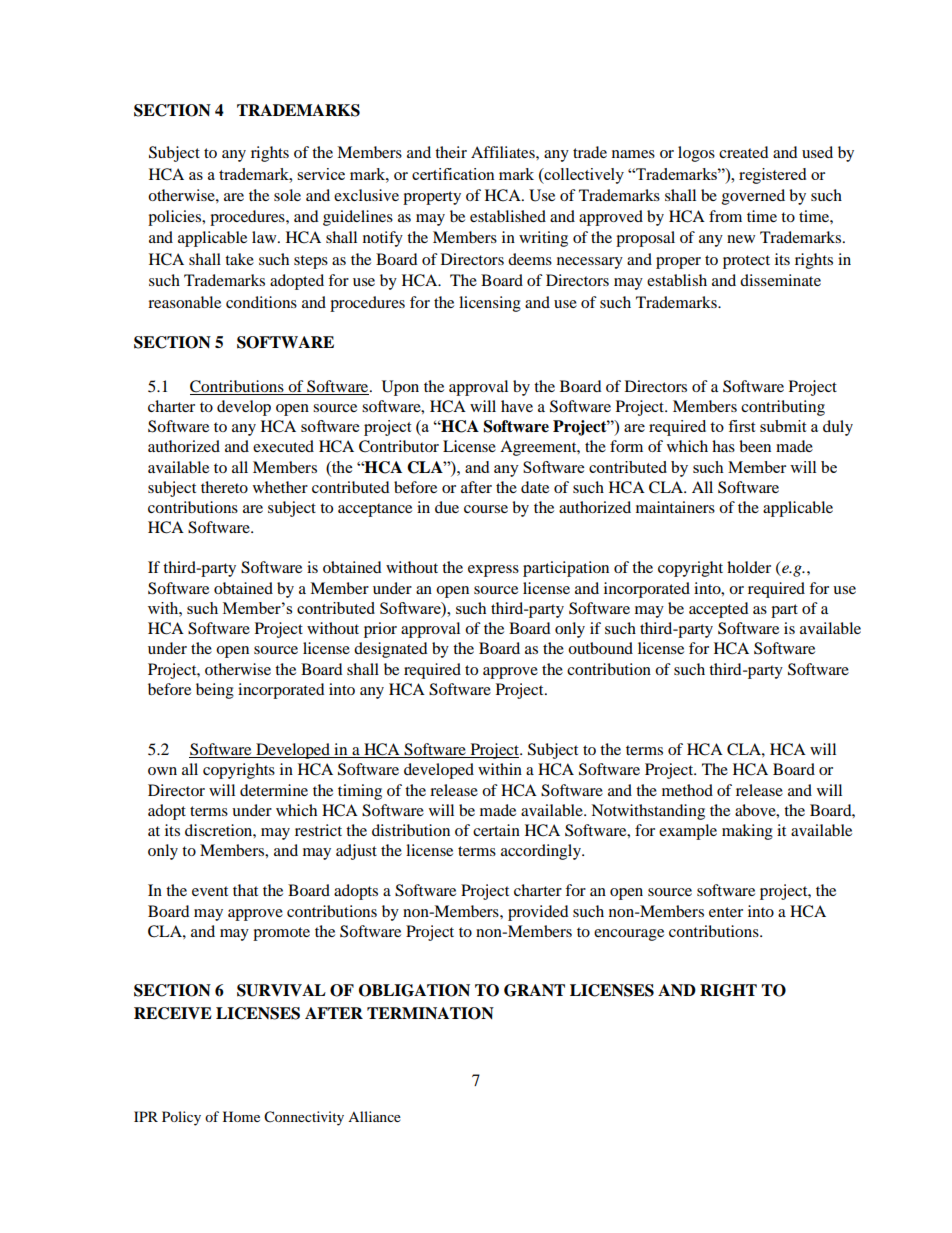 The height and width of the image is (1233, 952). I want to click on certification, so click(453, 174).
